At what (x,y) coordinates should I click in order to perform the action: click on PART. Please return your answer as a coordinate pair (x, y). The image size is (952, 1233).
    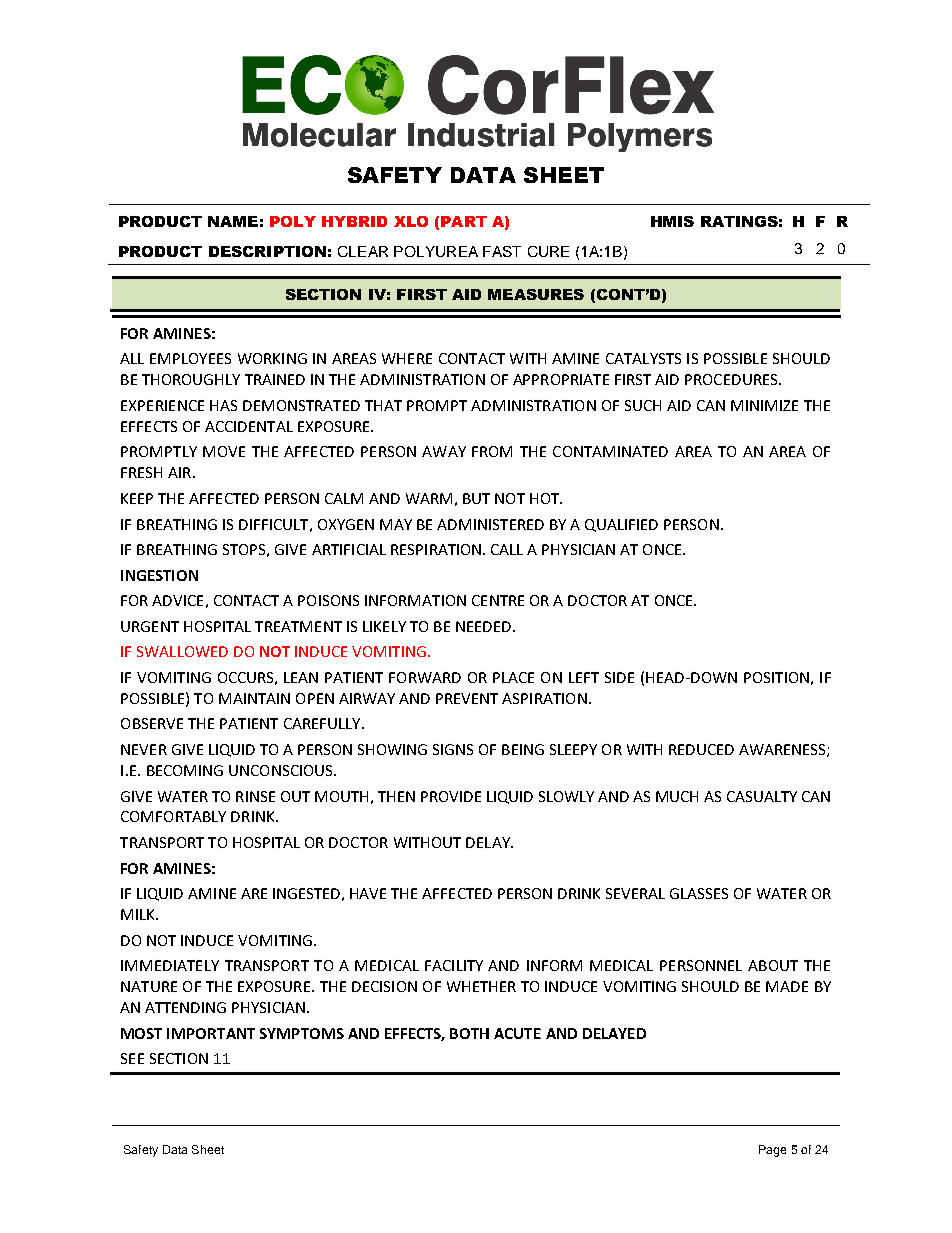
    Looking at the image, I should click on (464, 221).
